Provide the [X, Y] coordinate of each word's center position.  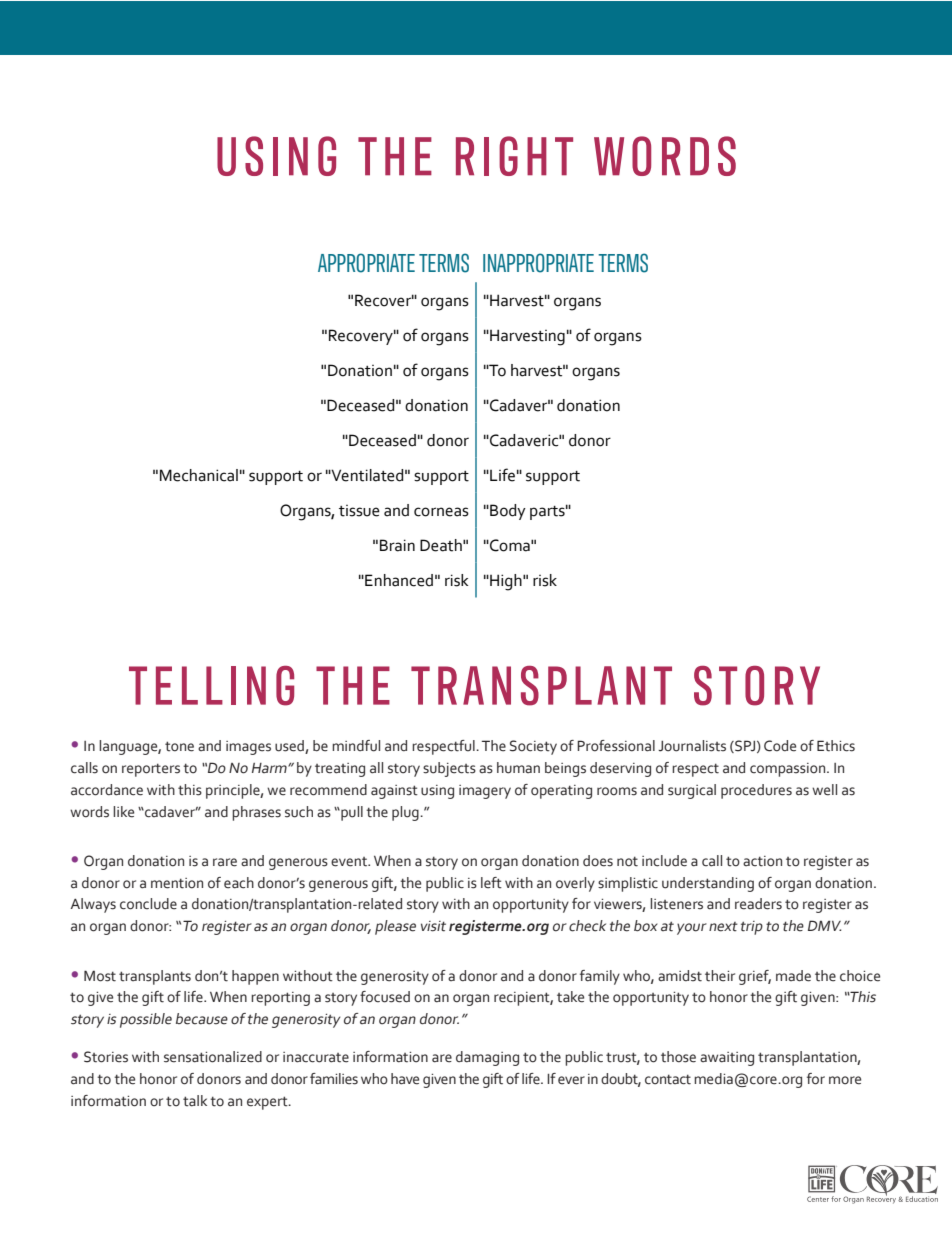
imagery [485, 792]
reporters [151, 770]
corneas [441, 512]
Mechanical [199, 475]
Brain [397, 545]
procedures [756, 791]
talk [195, 1101]
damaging [487, 1058]
